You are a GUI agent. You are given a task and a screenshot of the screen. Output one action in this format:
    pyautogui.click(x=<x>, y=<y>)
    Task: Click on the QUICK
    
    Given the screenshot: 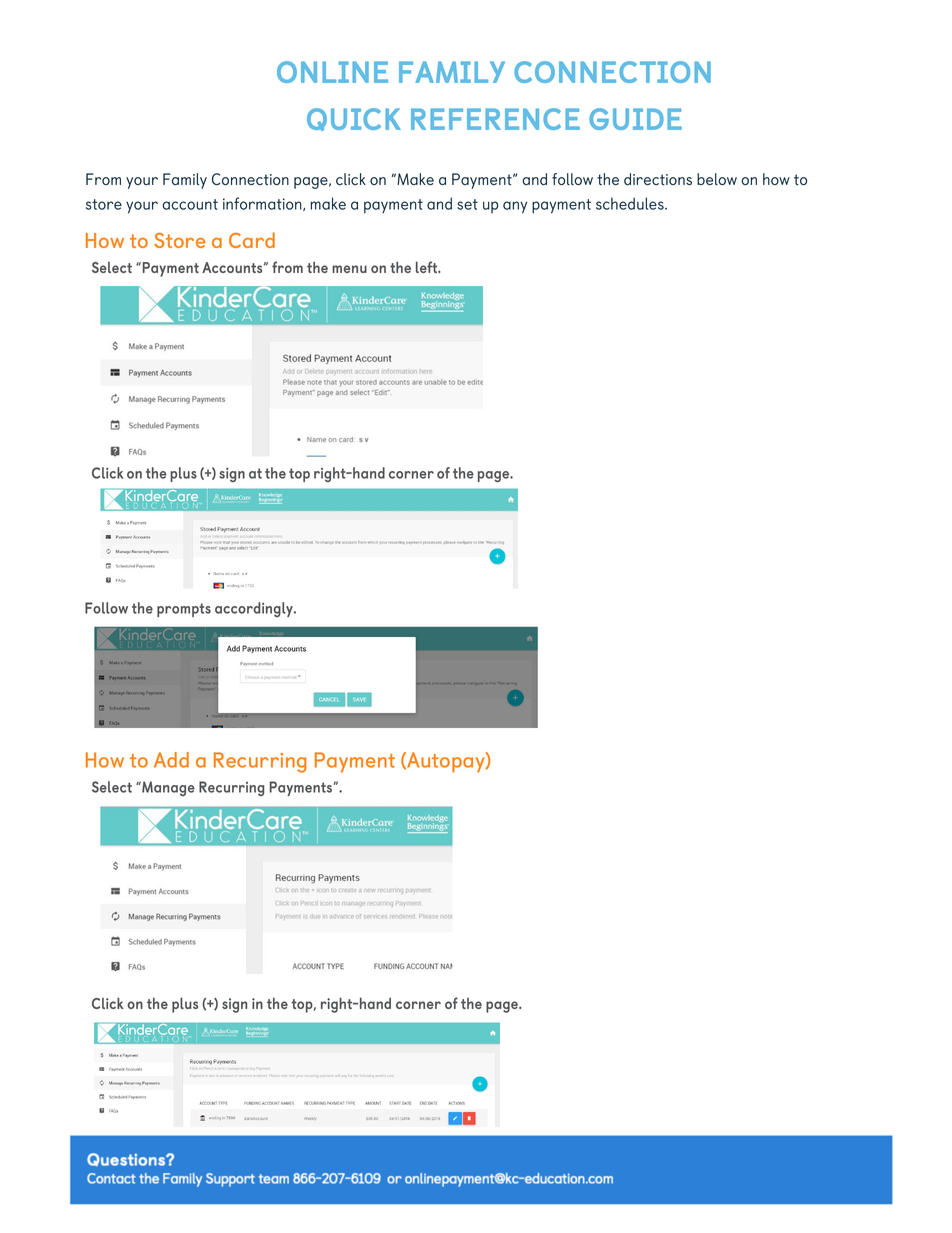 What is the action you would take?
    pyautogui.click(x=354, y=119)
